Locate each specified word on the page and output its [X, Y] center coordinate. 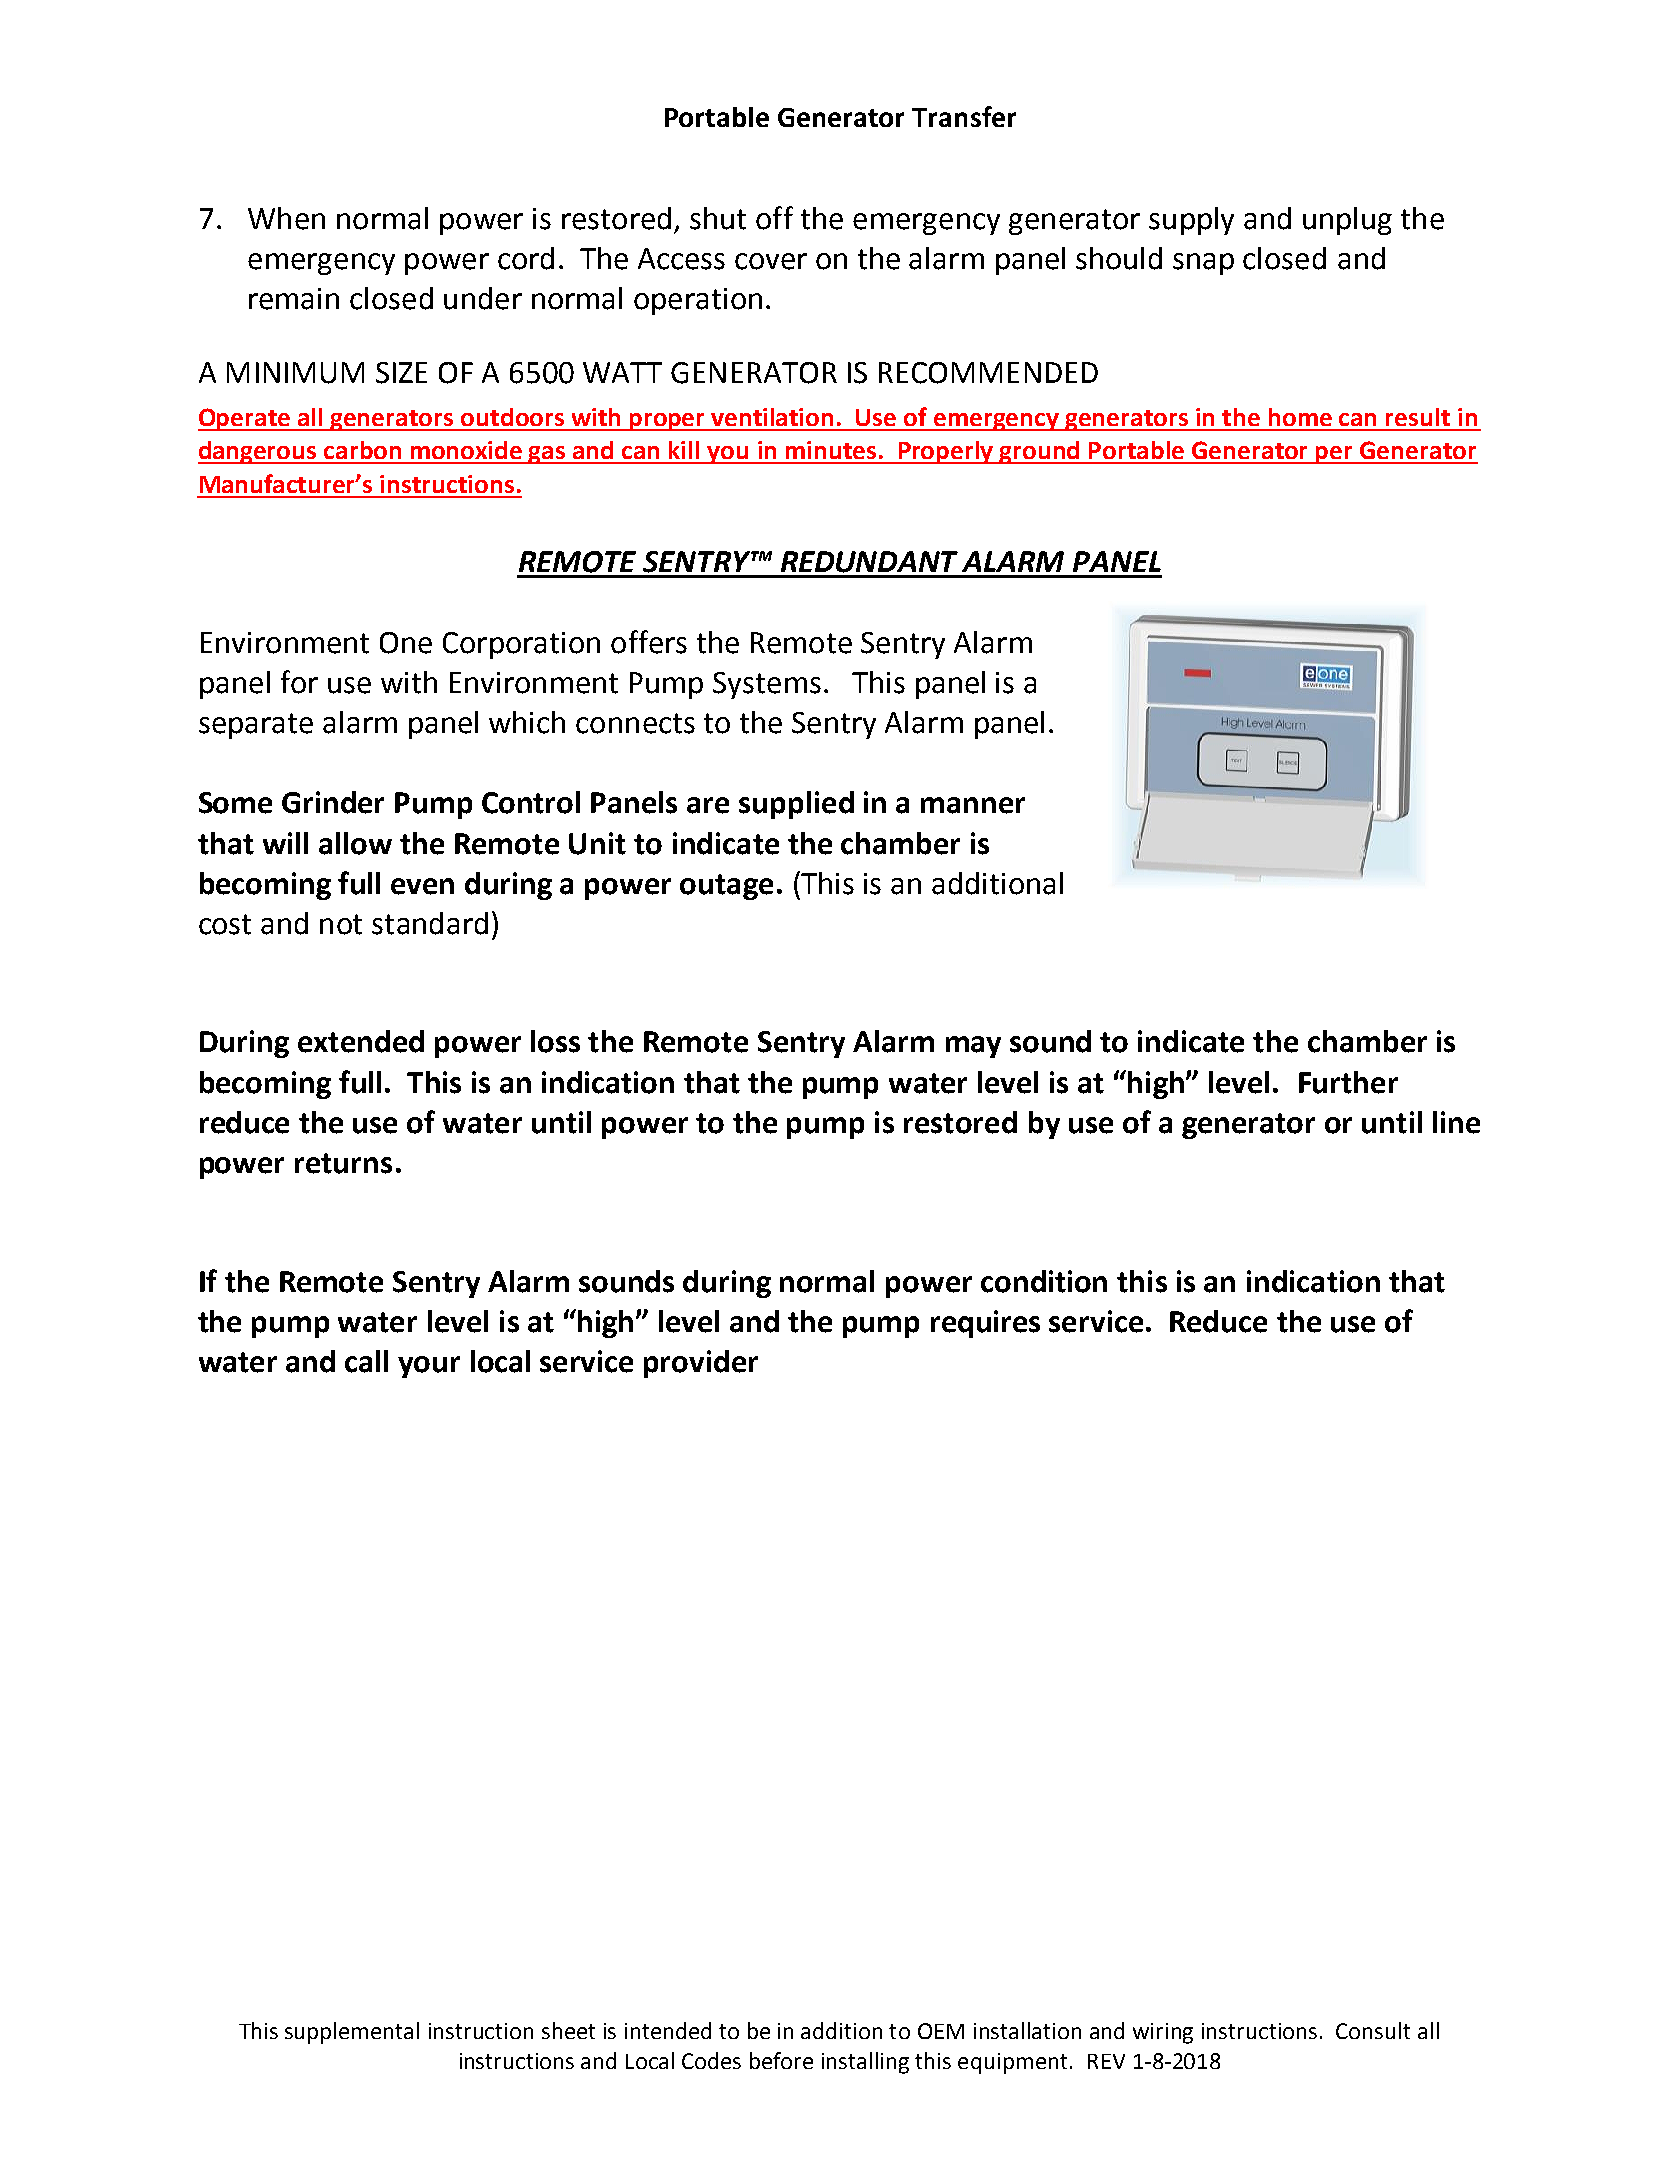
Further [1348, 1082]
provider [701, 1364]
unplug [1347, 221]
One [406, 643]
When [286, 218]
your [429, 1367]
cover [771, 261]
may [973, 1047]
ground [1040, 452]
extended [361, 1041]
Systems [767, 685]
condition [1044, 1281]
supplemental [352, 2033]
